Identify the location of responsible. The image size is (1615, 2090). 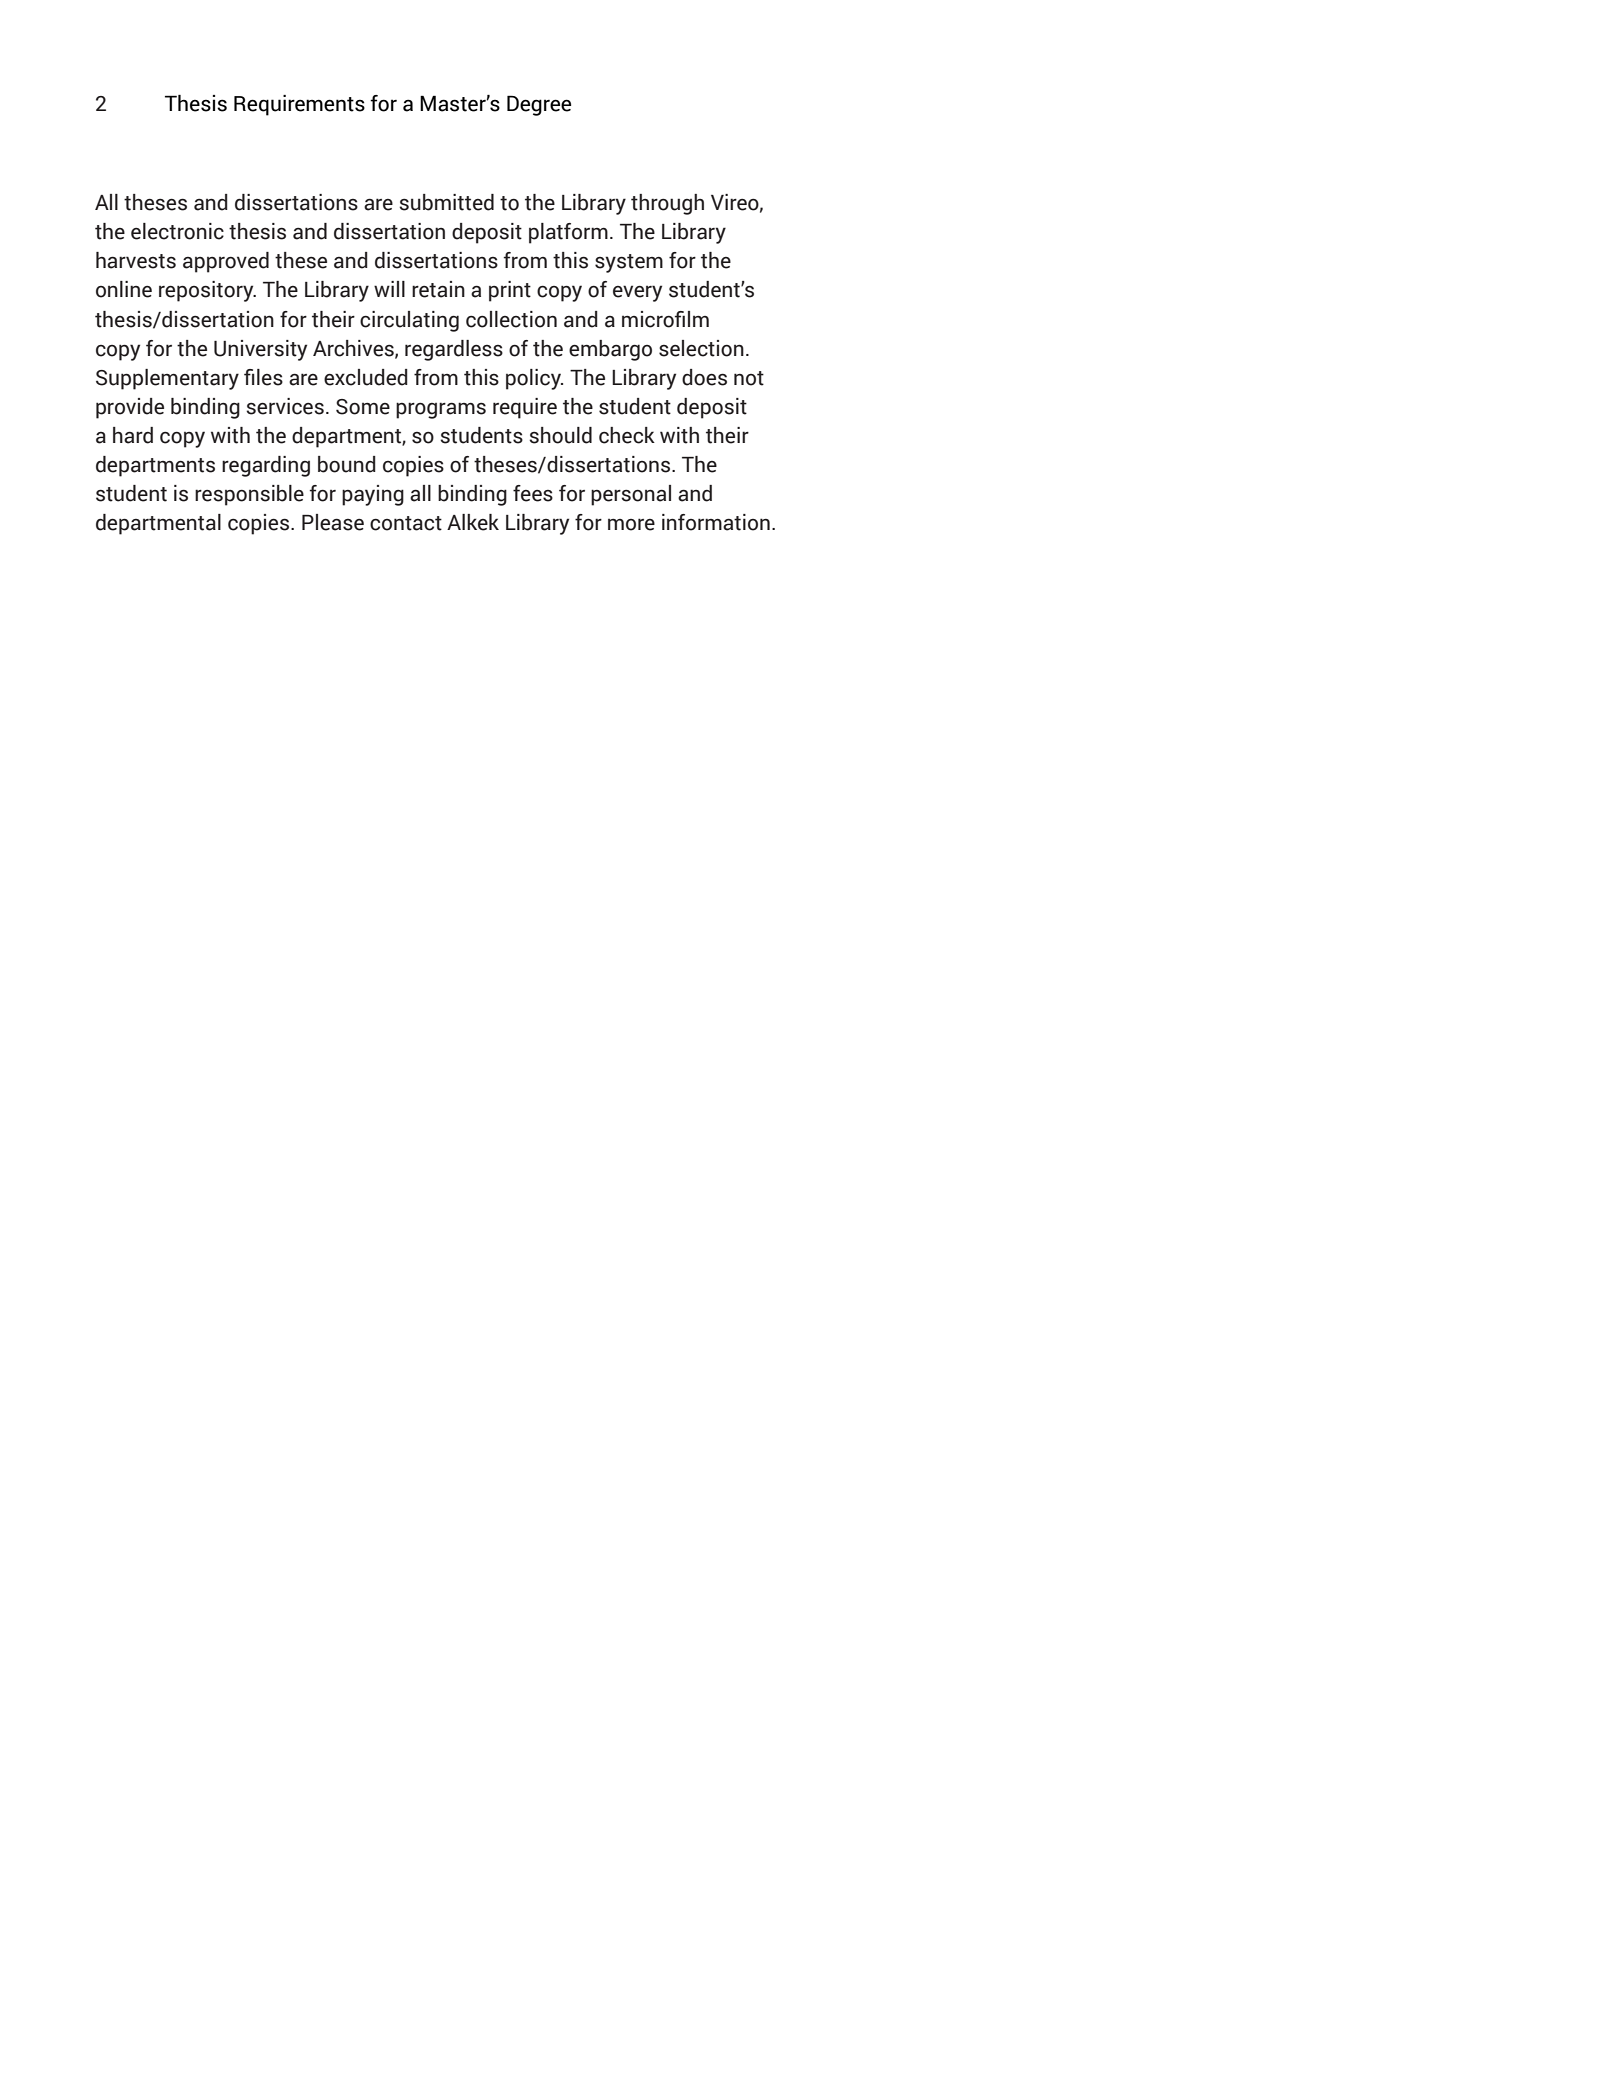
(249, 495).
